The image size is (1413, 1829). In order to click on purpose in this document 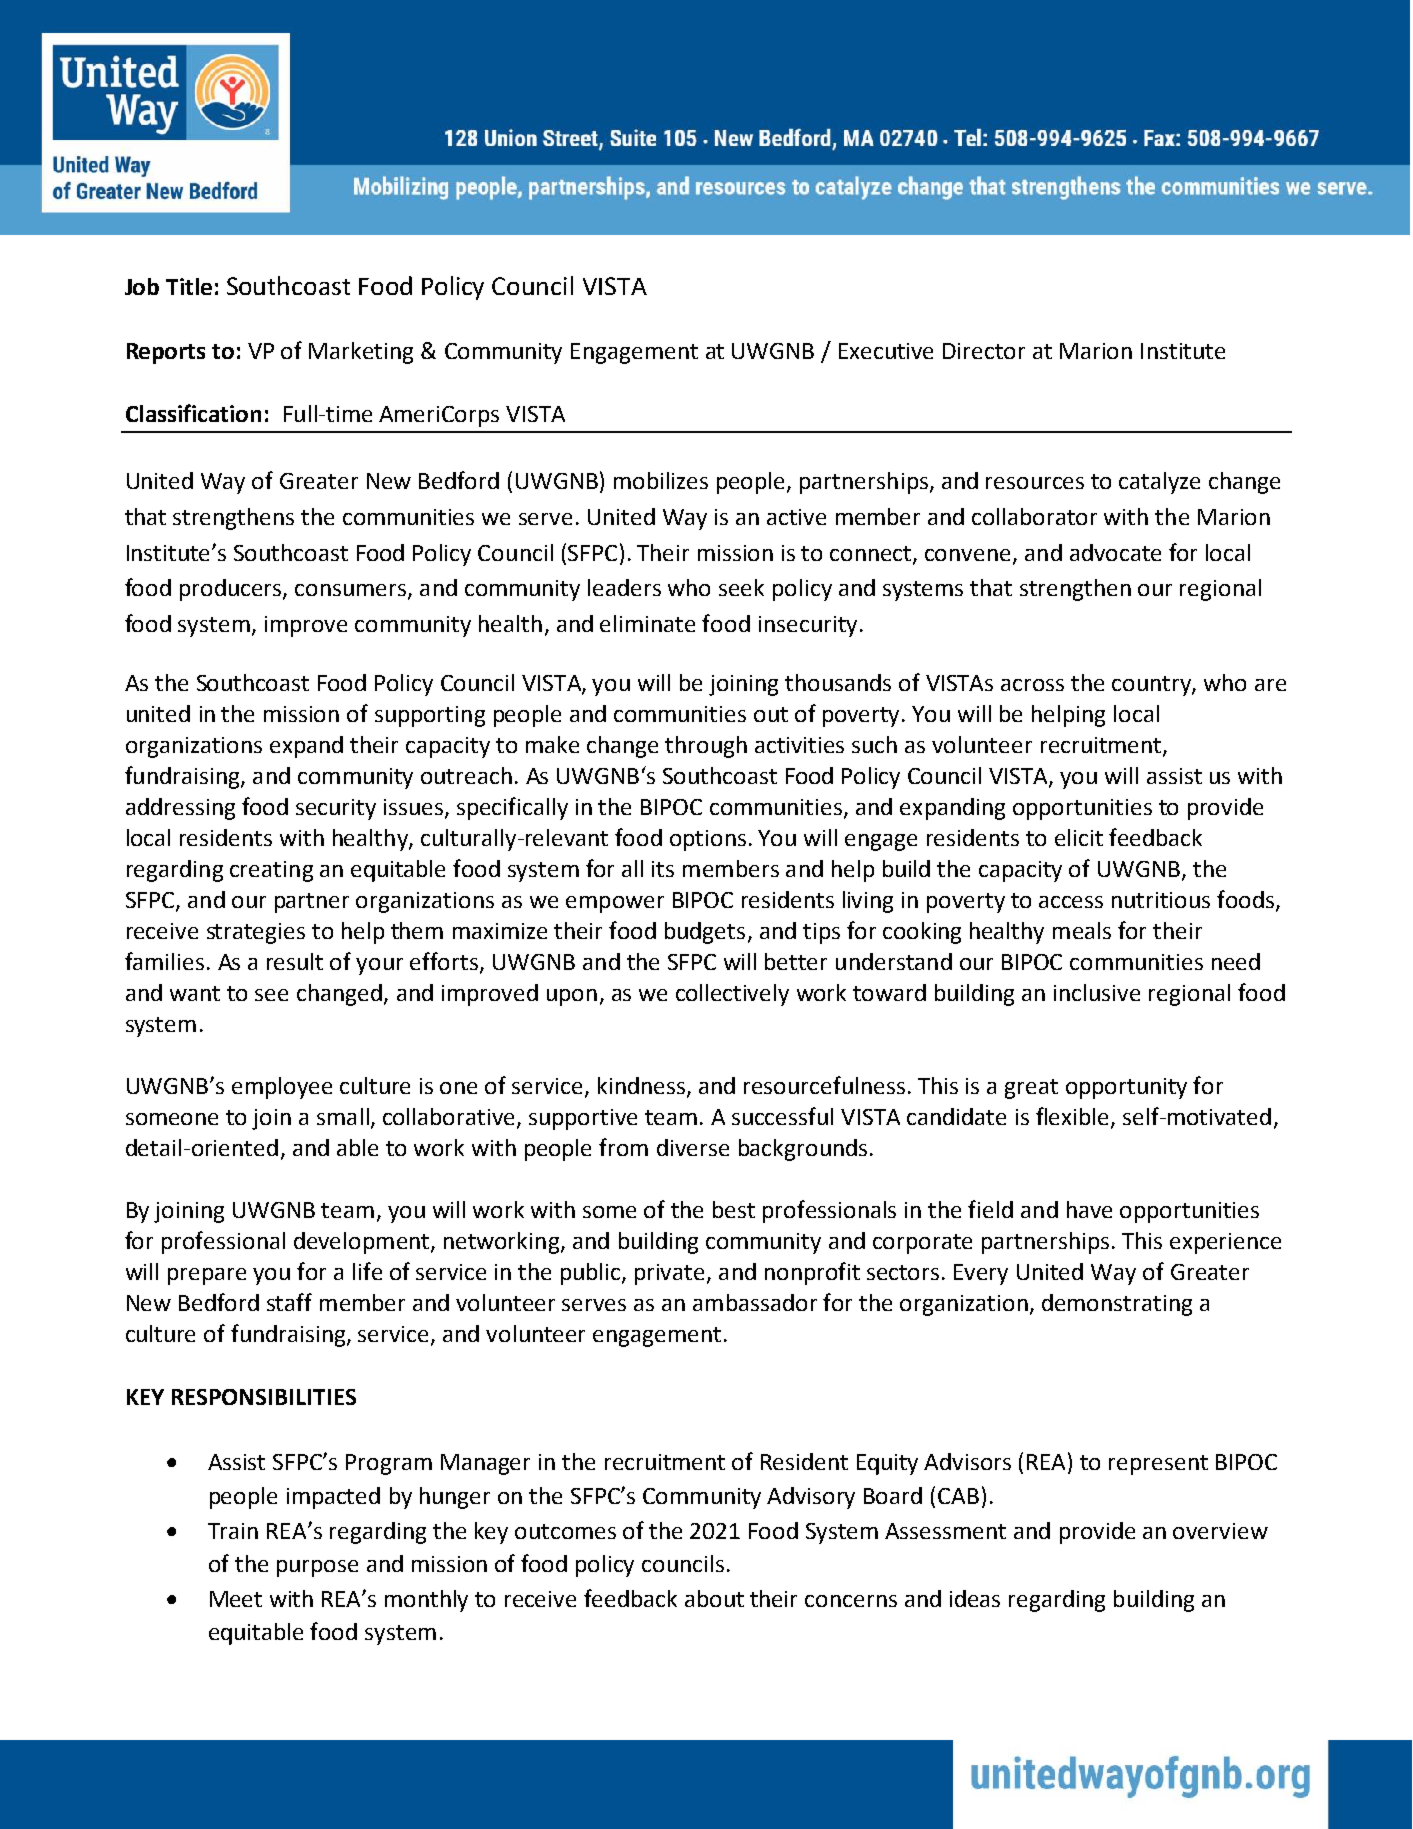, I will do `click(317, 1568)`.
